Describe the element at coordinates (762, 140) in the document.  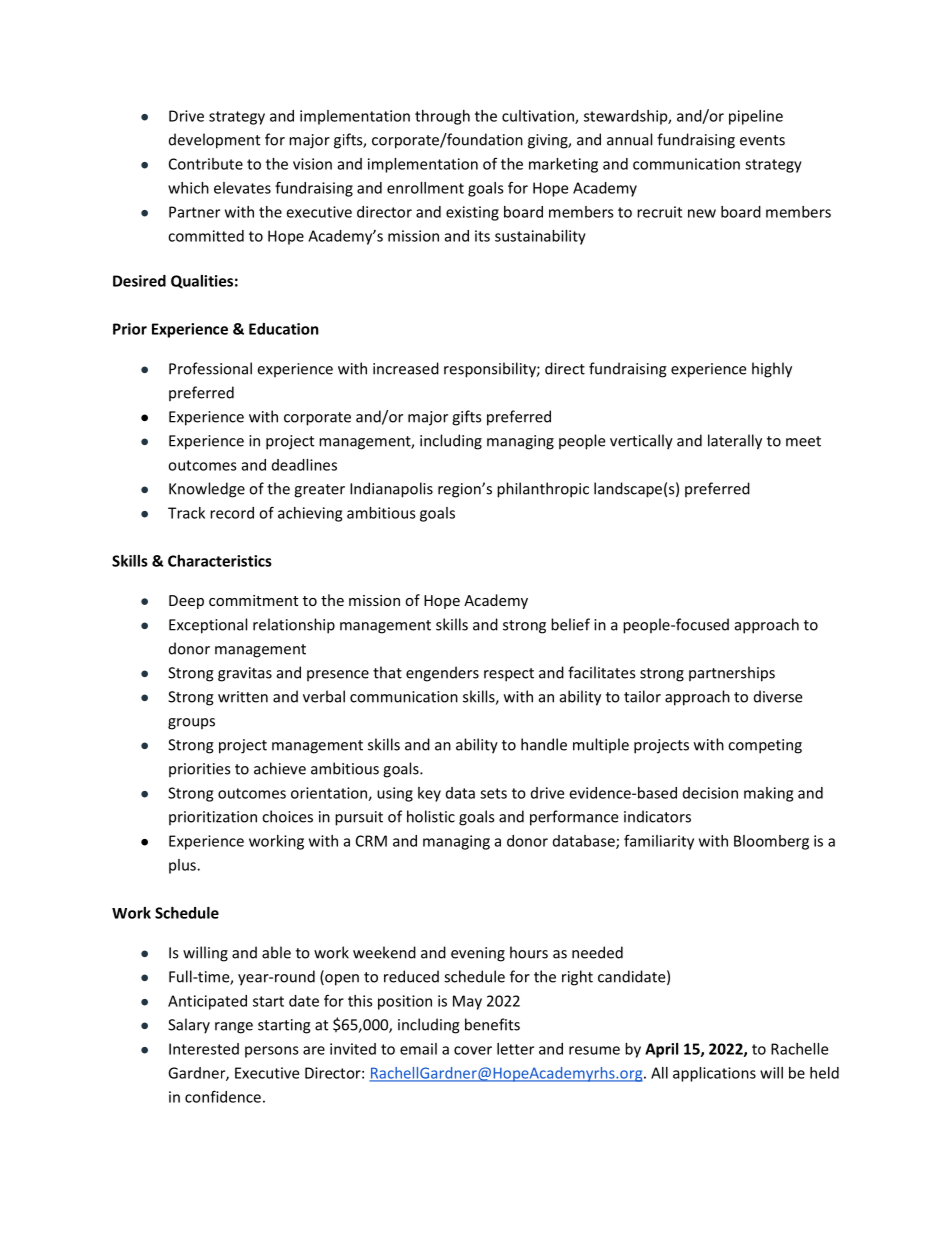
I see `events` at that location.
